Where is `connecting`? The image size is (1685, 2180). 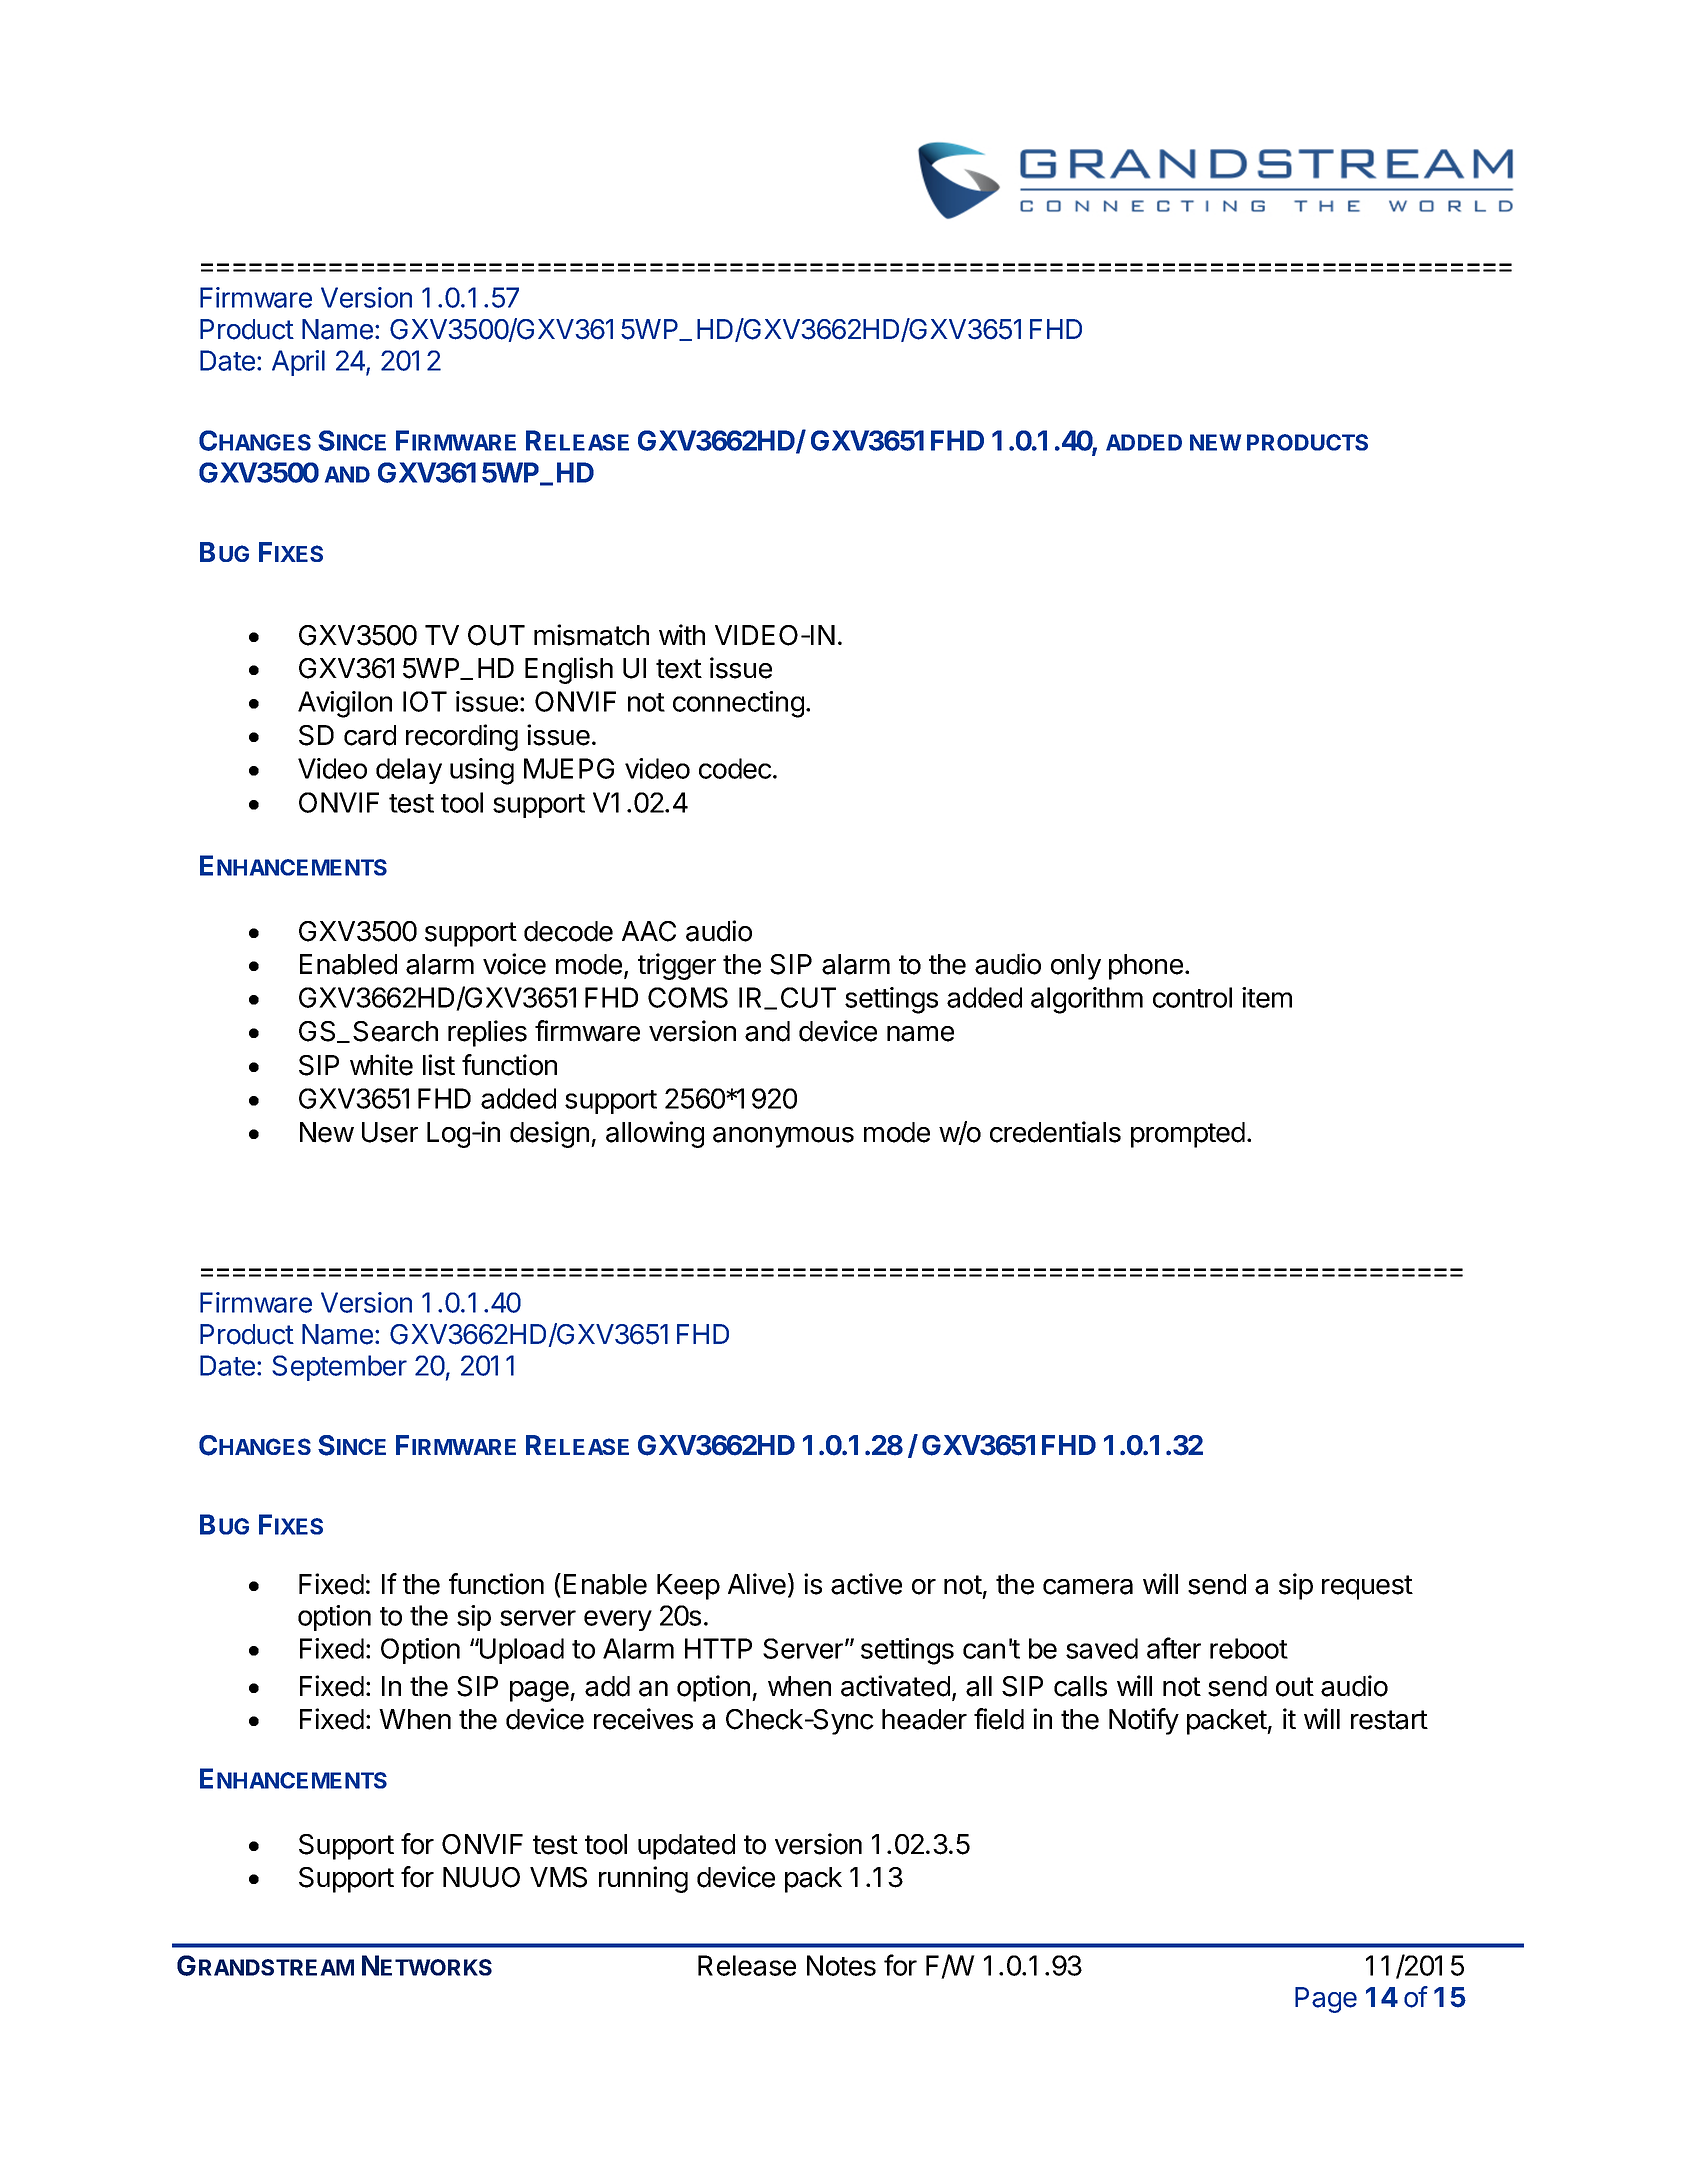
connecting is located at coordinates (738, 704).
